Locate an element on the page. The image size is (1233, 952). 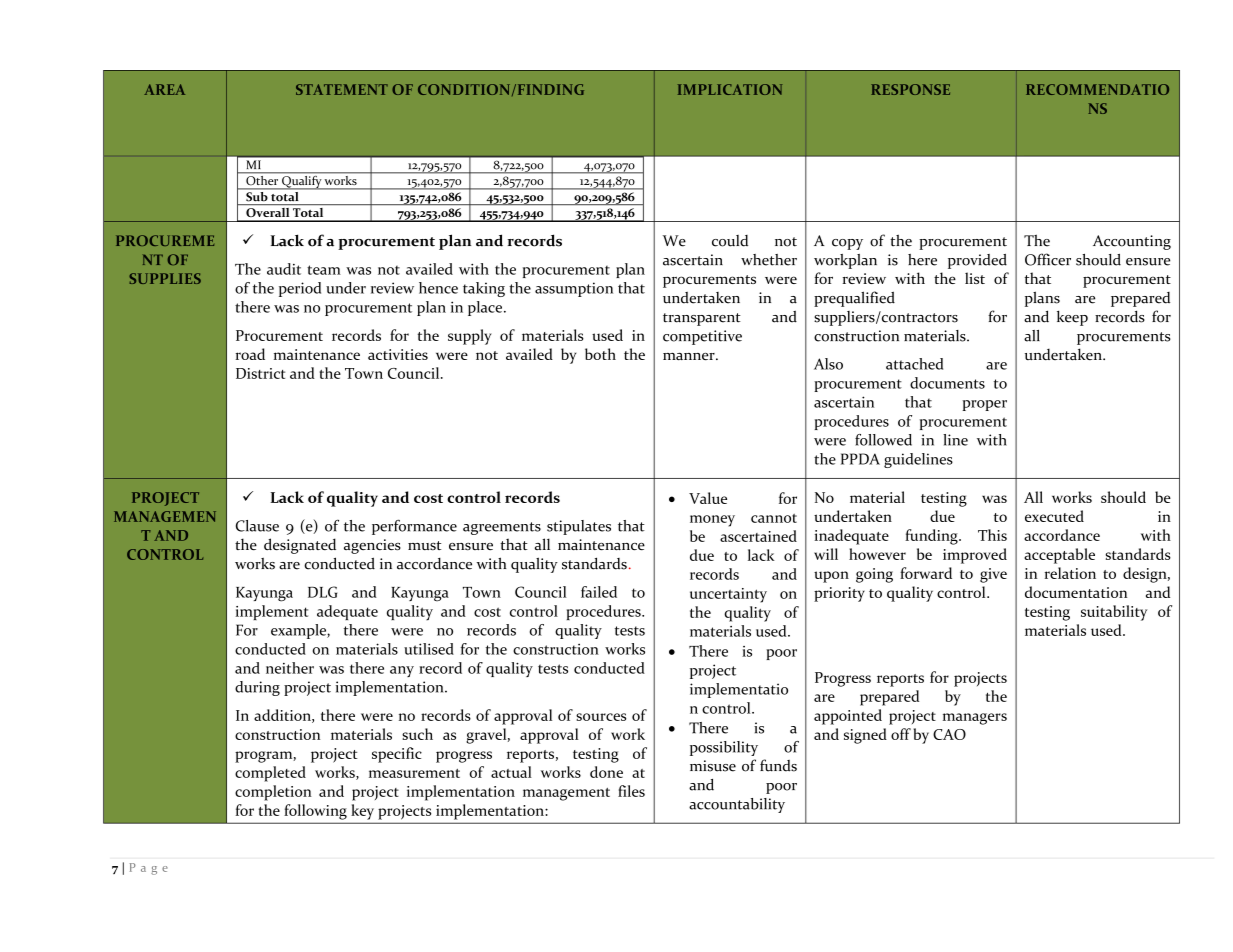
CAO is located at coordinates (949, 734).
